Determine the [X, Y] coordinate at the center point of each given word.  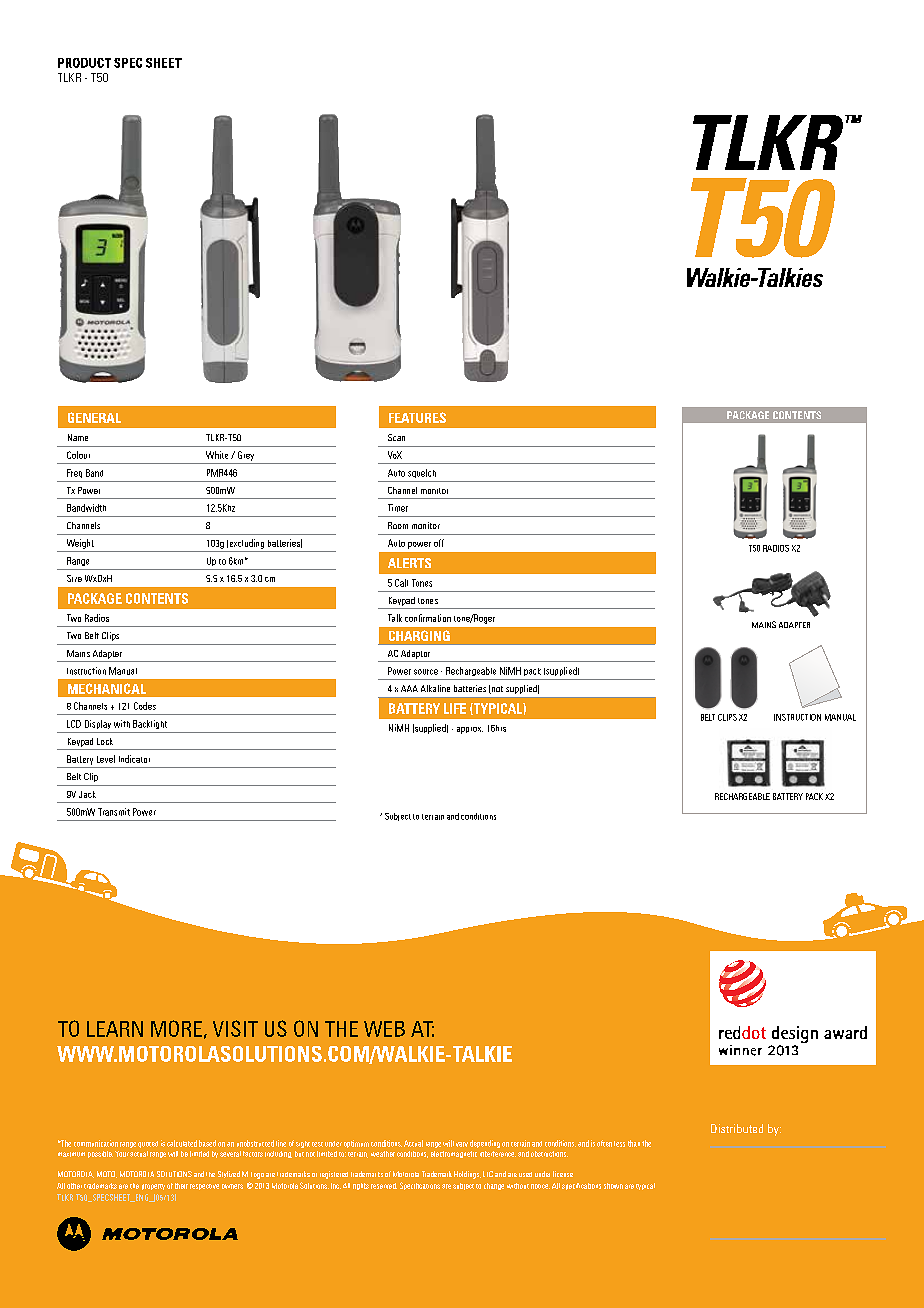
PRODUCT [84, 63]
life [455, 708]
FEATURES [417, 417]
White [217, 455]
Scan [396, 437]
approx [470, 730]
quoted [148, 1144]
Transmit [114, 812]
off [439, 543]
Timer [398, 508]
